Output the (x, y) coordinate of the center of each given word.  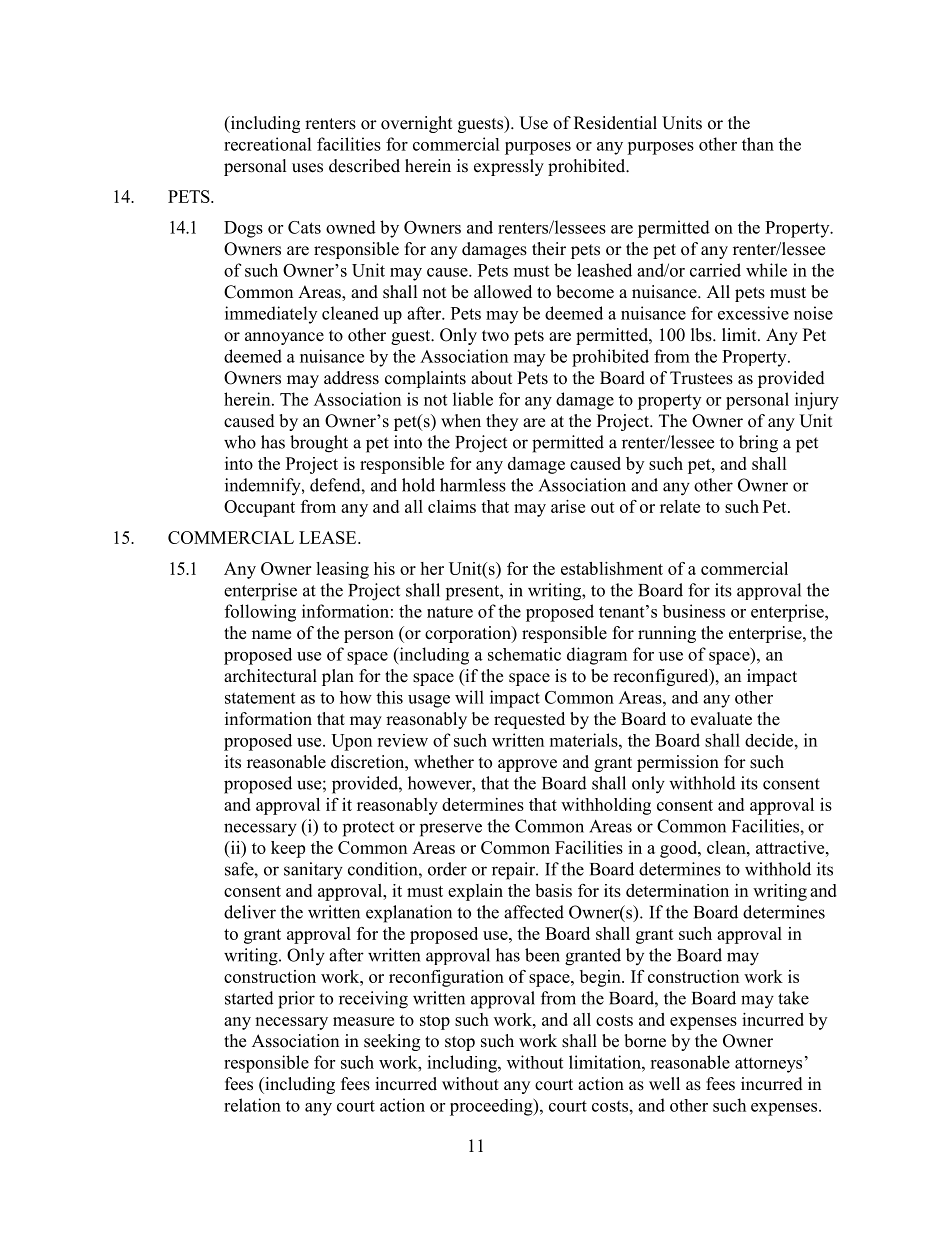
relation (252, 1105)
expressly (509, 167)
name (271, 635)
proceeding (492, 1107)
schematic (524, 654)
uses (307, 168)
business (693, 611)
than (758, 144)
